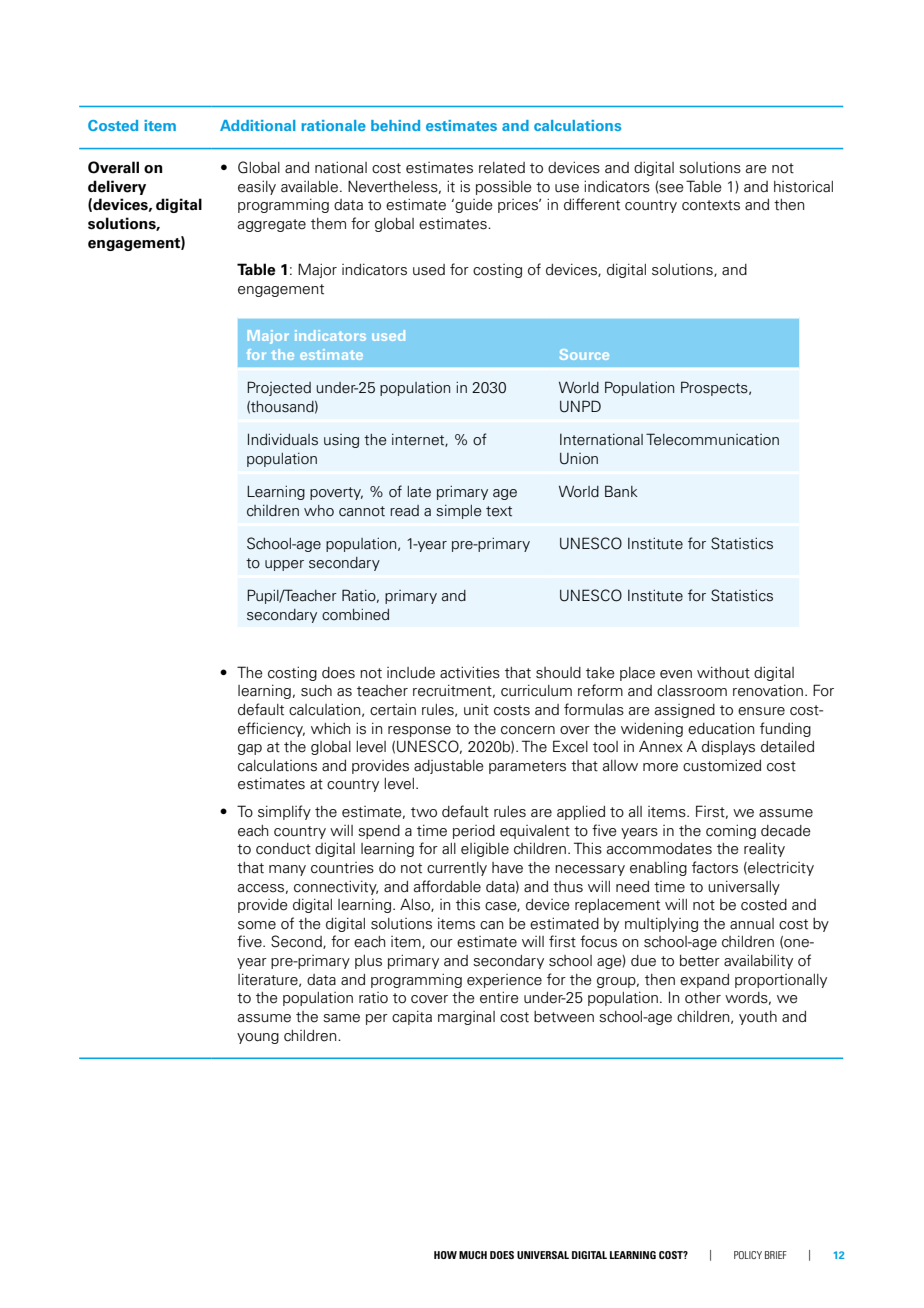 Image resolution: width=924 pixels, height=1308 pixels. What do you see at coordinates (459, 512) in the document?
I see `simple` at bounding box center [459, 512].
